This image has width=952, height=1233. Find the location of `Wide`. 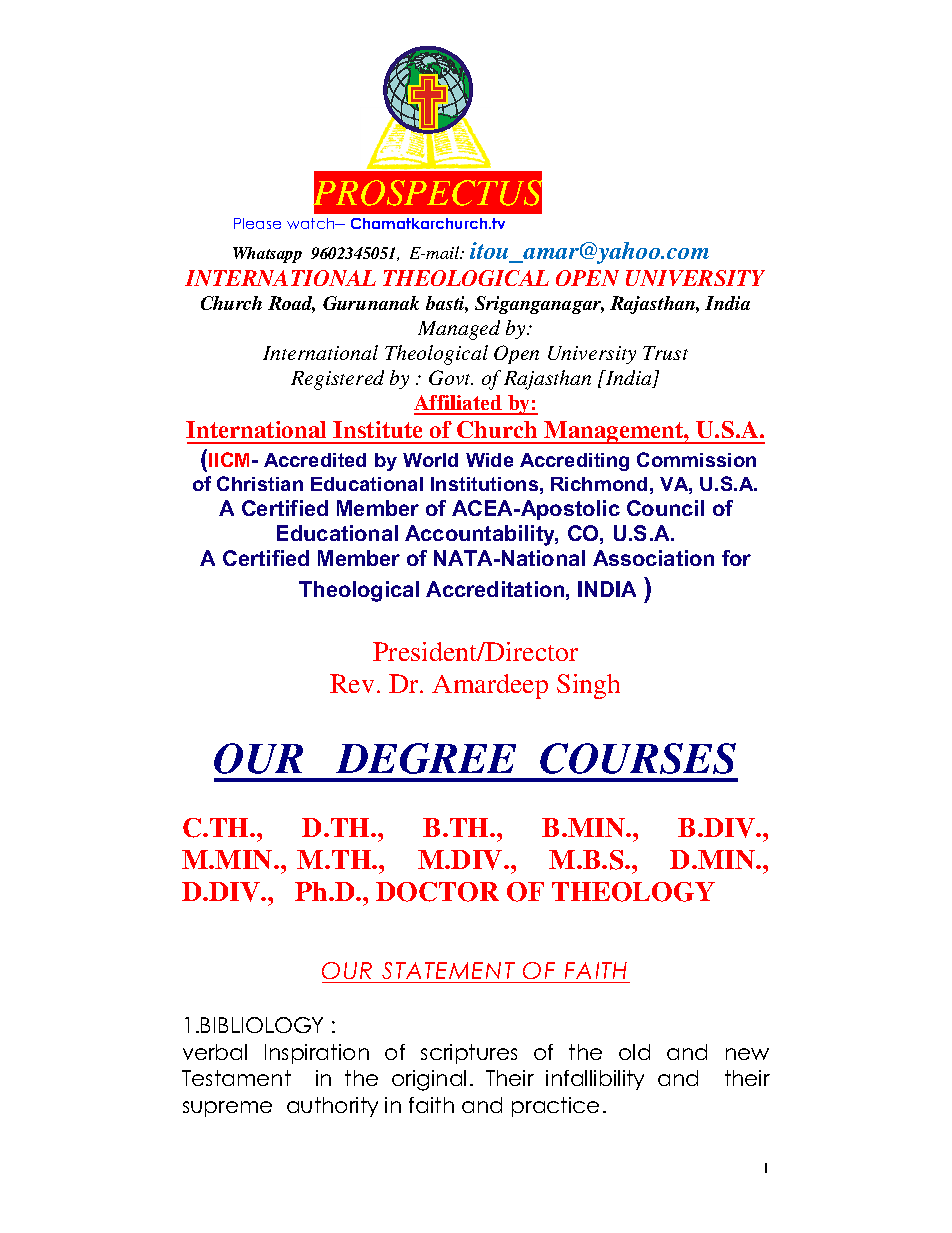

Wide is located at coordinates (489, 460).
